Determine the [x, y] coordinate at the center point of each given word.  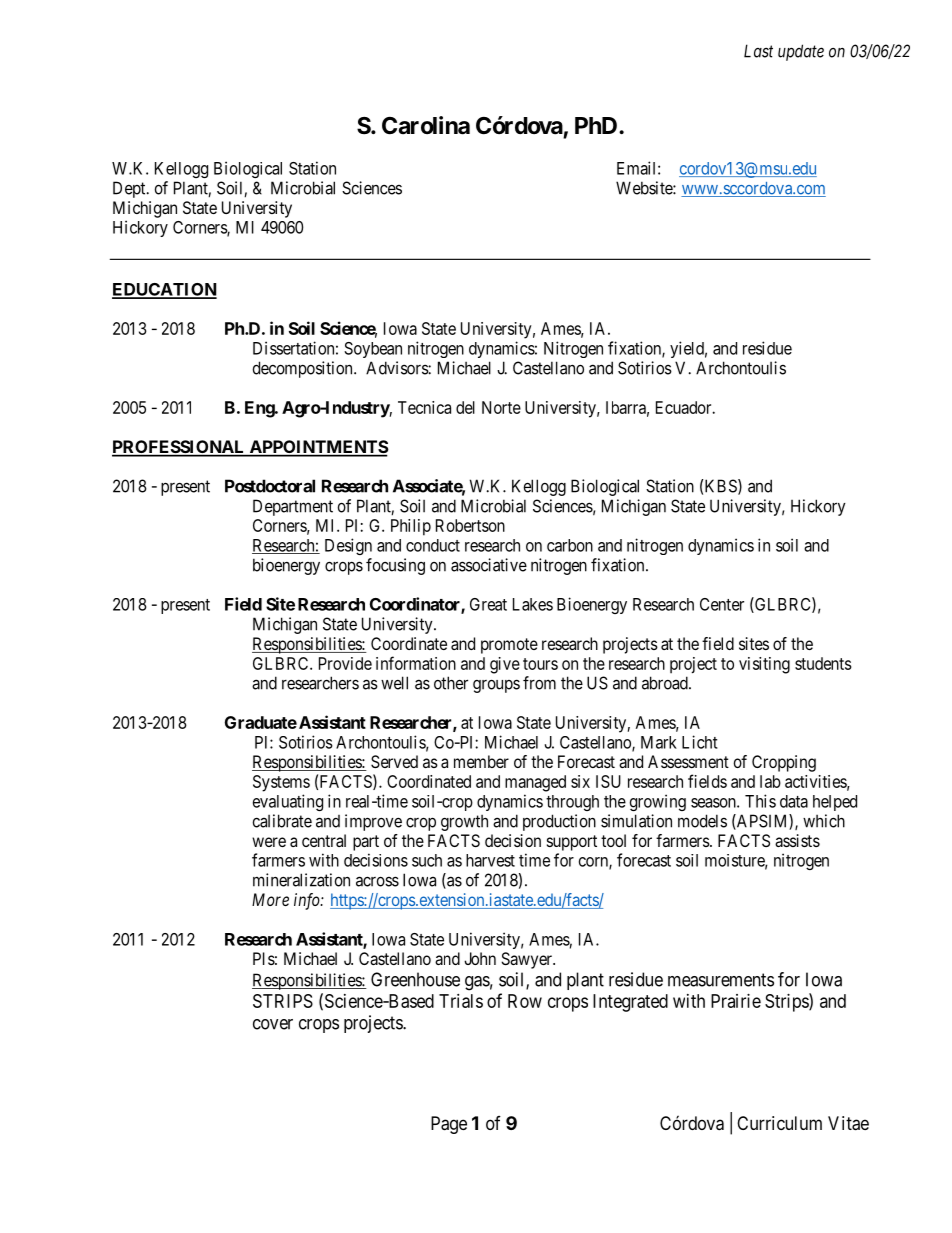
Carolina [426, 125]
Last [758, 51]
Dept [130, 189]
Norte [501, 407]
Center [722, 604]
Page [449, 1125]
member [481, 761]
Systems [281, 783]
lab [770, 781]
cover [273, 1024]
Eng [260, 409]
